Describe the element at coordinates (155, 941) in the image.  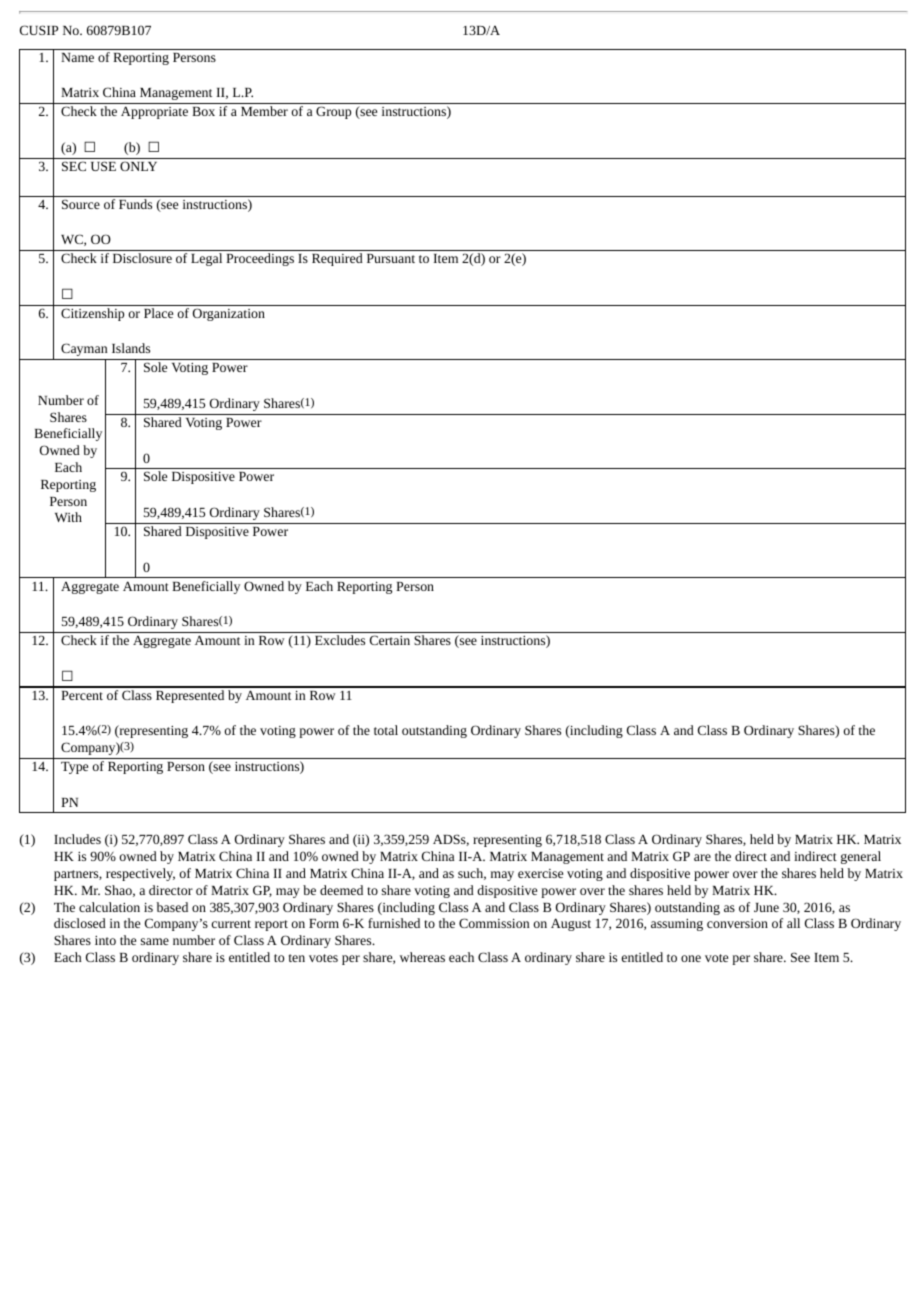
I see `same` at that location.
